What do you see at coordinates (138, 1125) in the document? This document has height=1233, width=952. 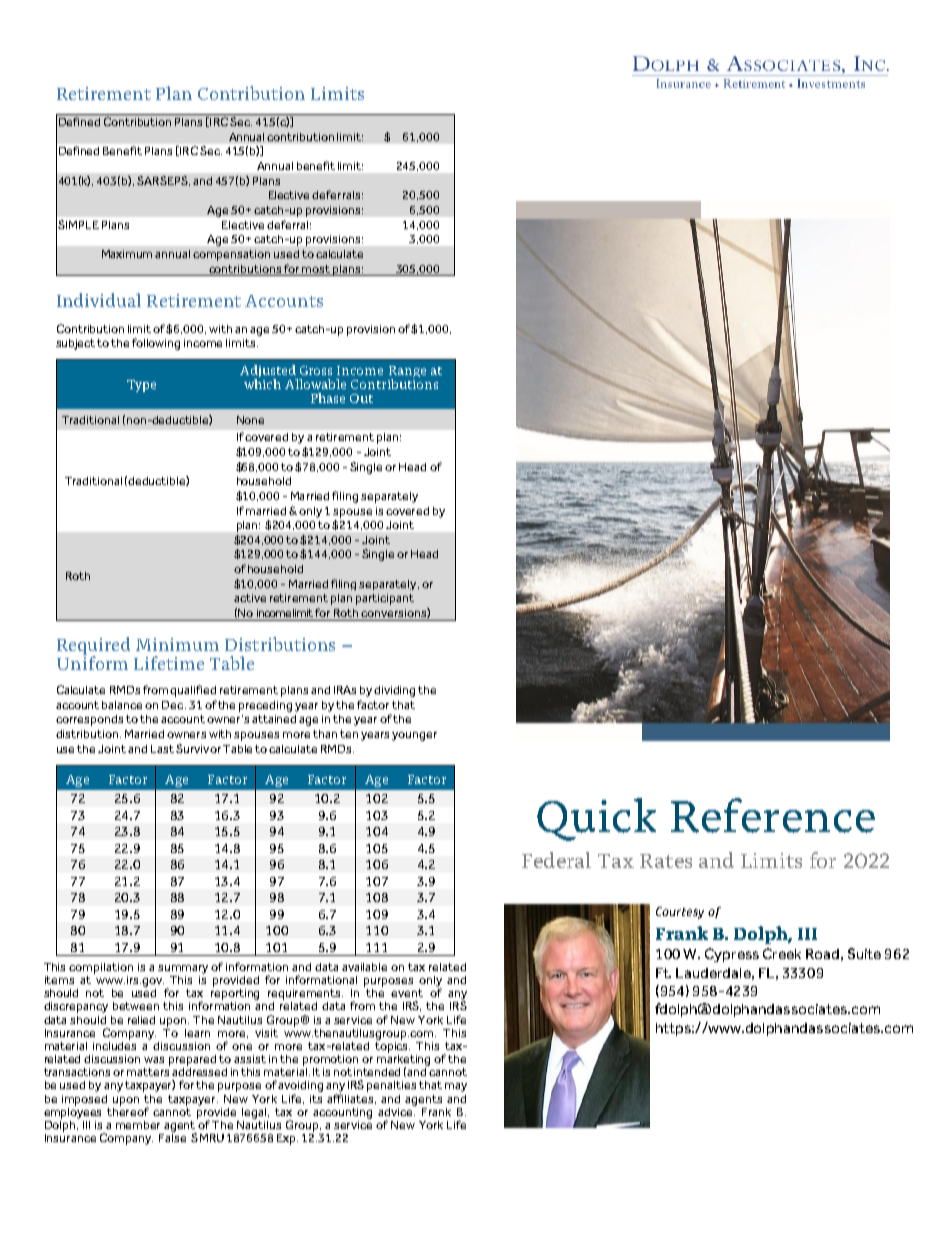 I see `member` at bounding box center [138, 1125].
